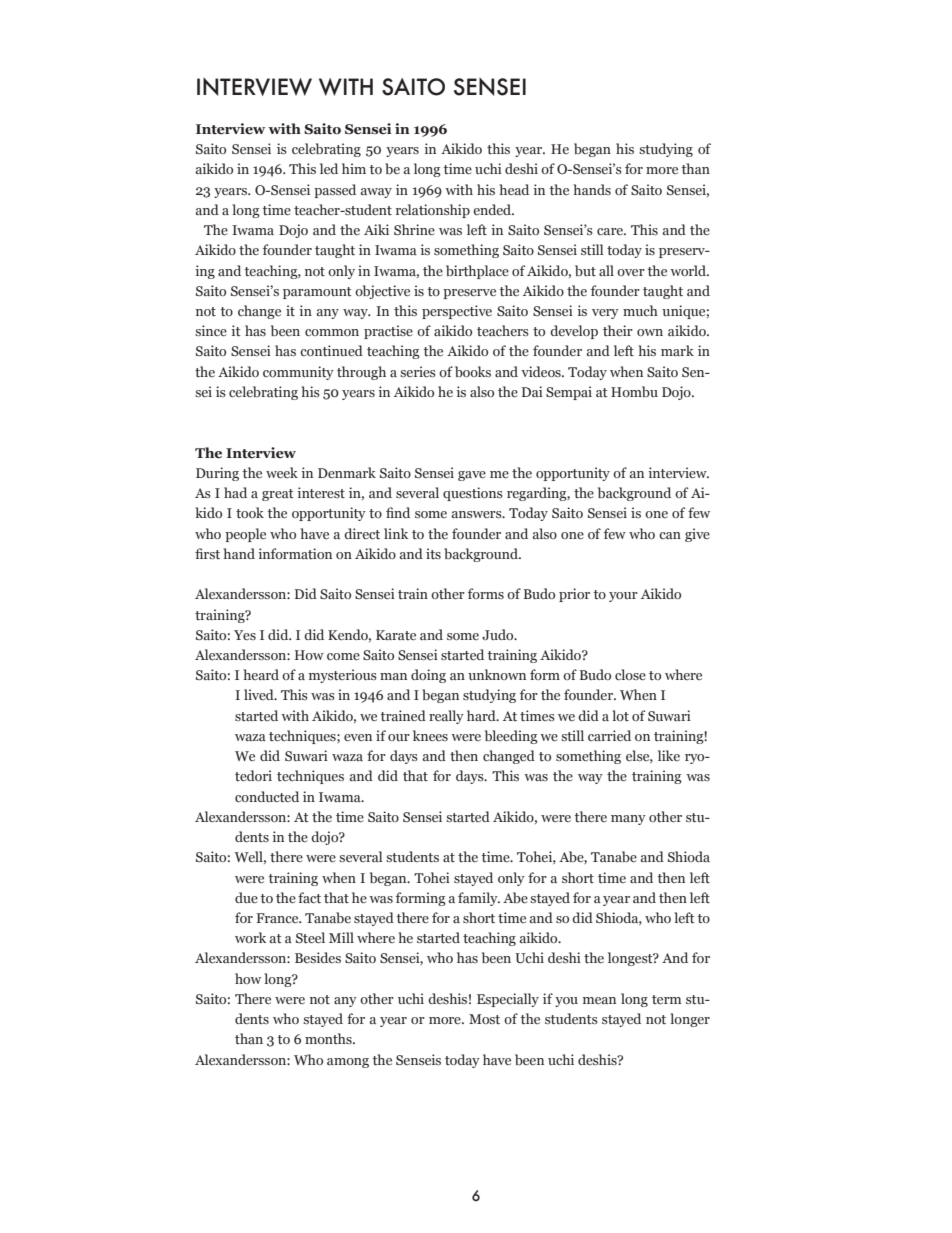 This screenshot has height=1233, width=952. Describe the element at coordinates (335, 191) in the screenshot. I see `passed` at that location.
